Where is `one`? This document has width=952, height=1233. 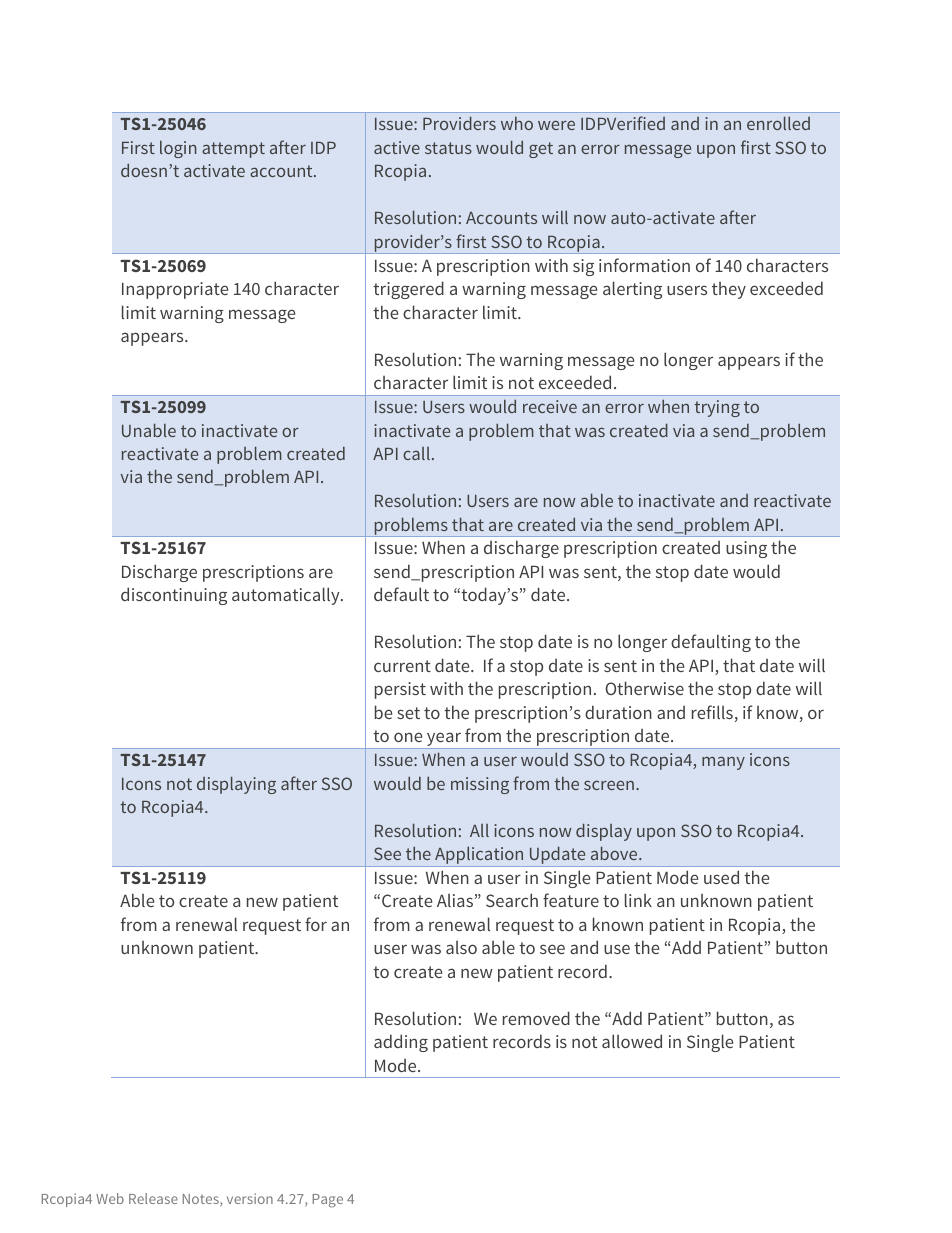
one is located at coordinates (408, 737).
